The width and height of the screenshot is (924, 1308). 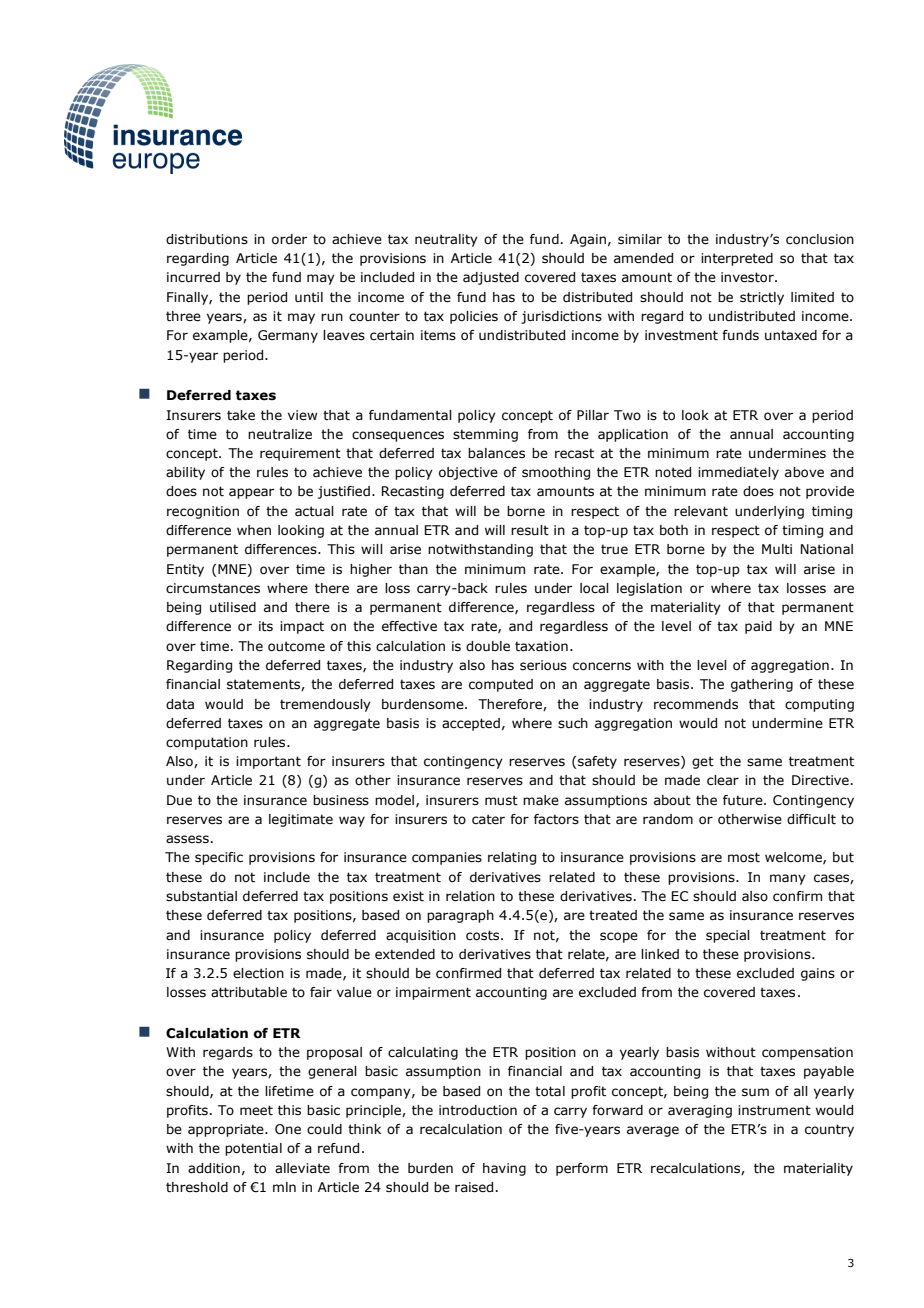 I want to click on computation, so click(x=207, y=743).
